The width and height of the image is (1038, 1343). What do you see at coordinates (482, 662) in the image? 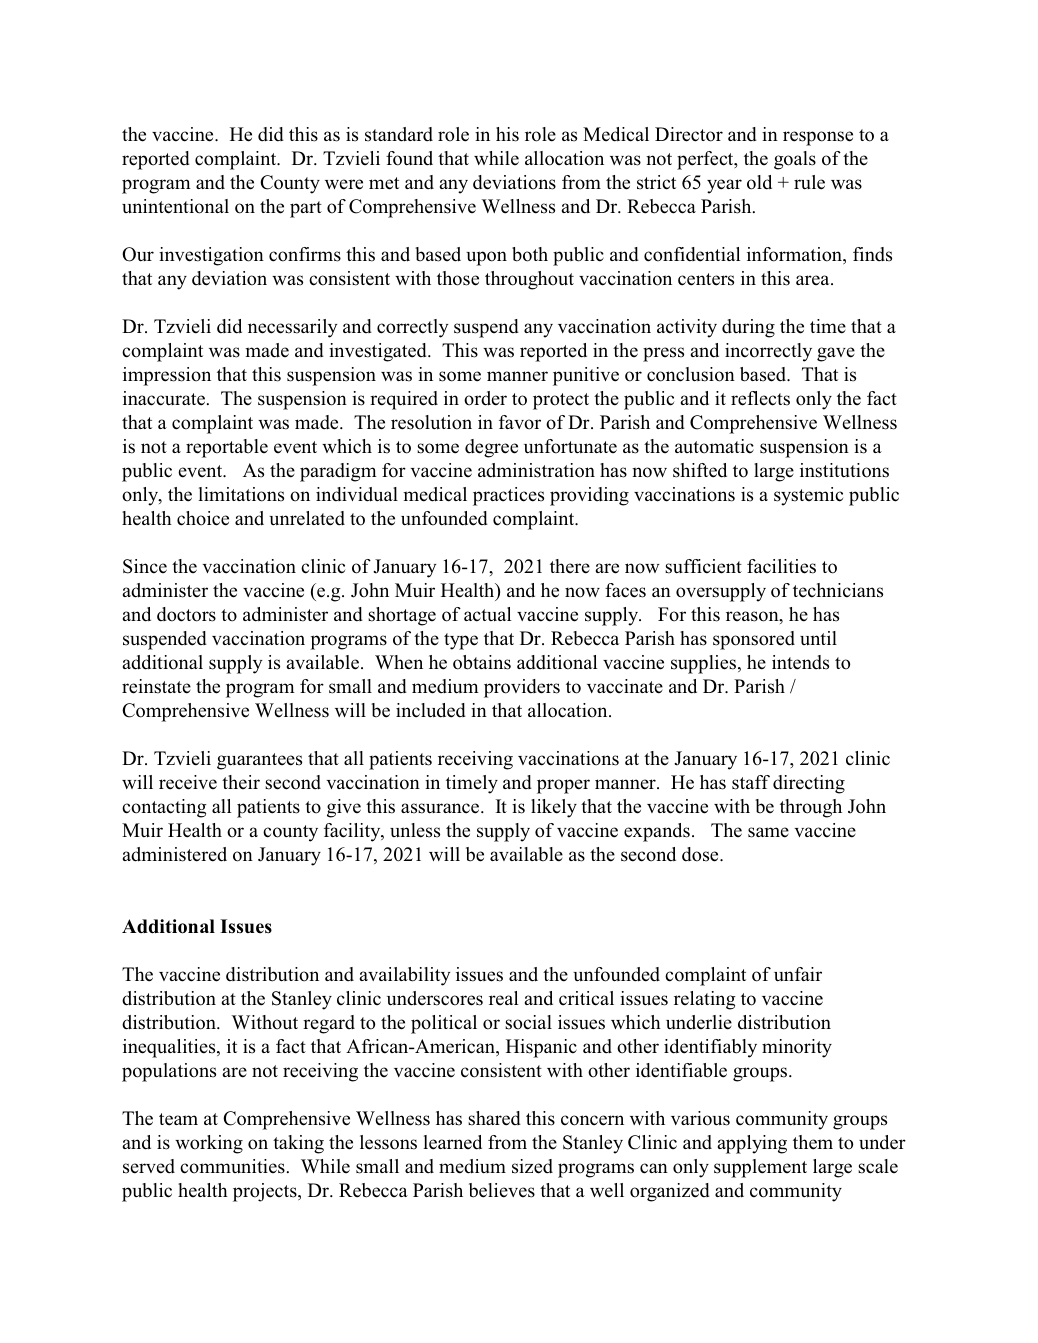
I see `obtains` at bounding box center [482, 662].
